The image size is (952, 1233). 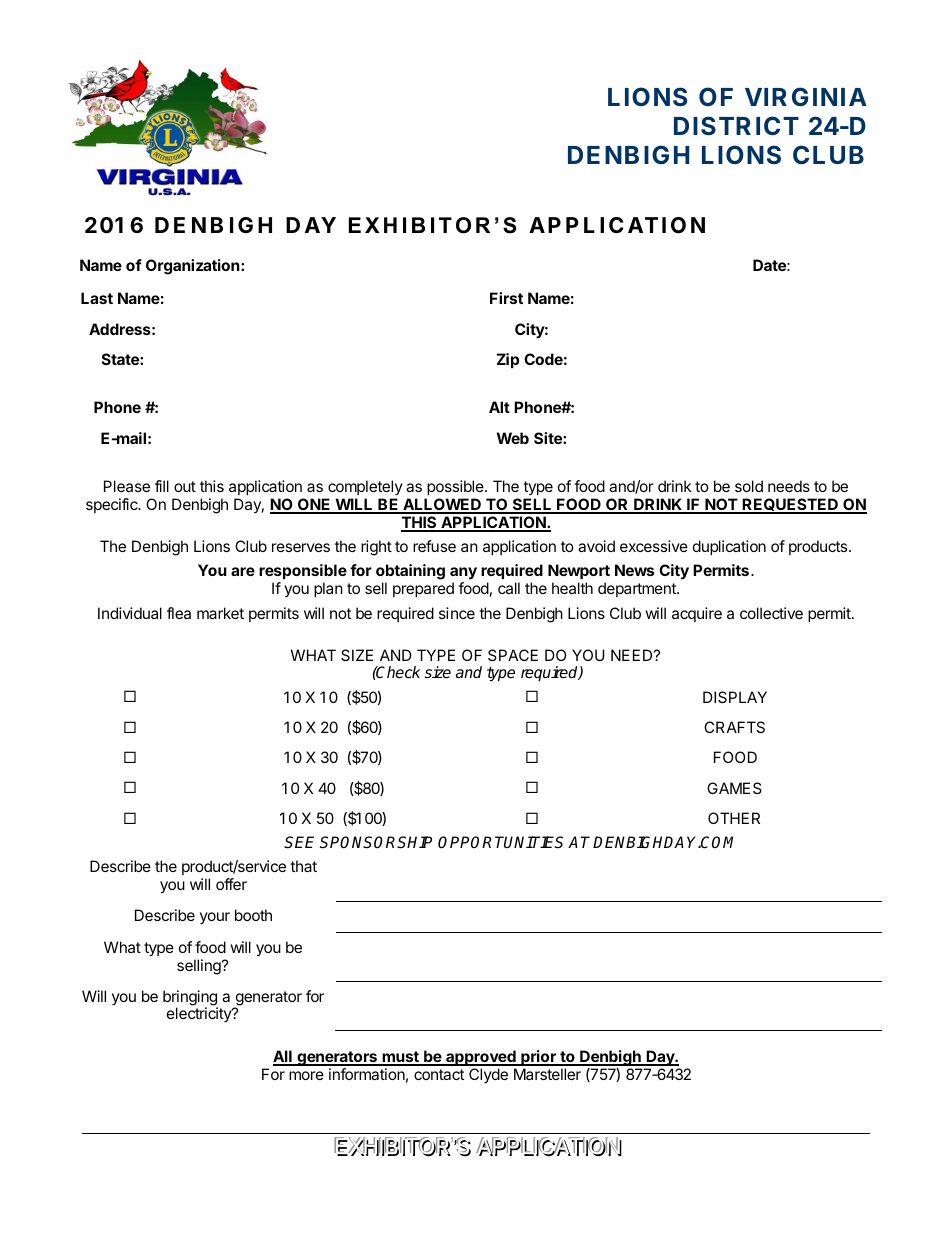 What do you see at coordinates (549, 438) in the screenshot?
I see `Site` at bounding box center [549, 438].
